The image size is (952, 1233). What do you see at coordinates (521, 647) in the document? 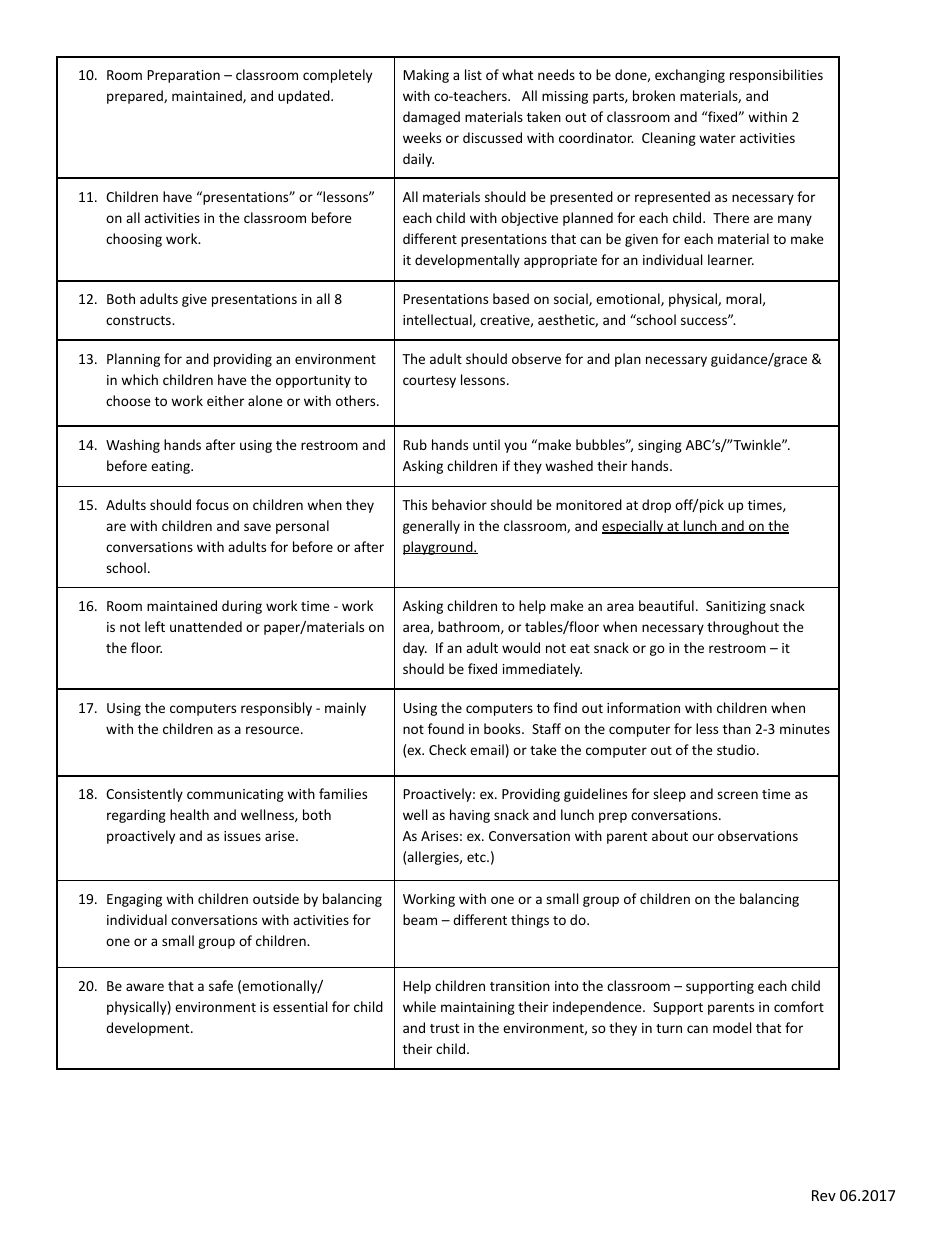
I see `would` at bounding box center [521, 647].
